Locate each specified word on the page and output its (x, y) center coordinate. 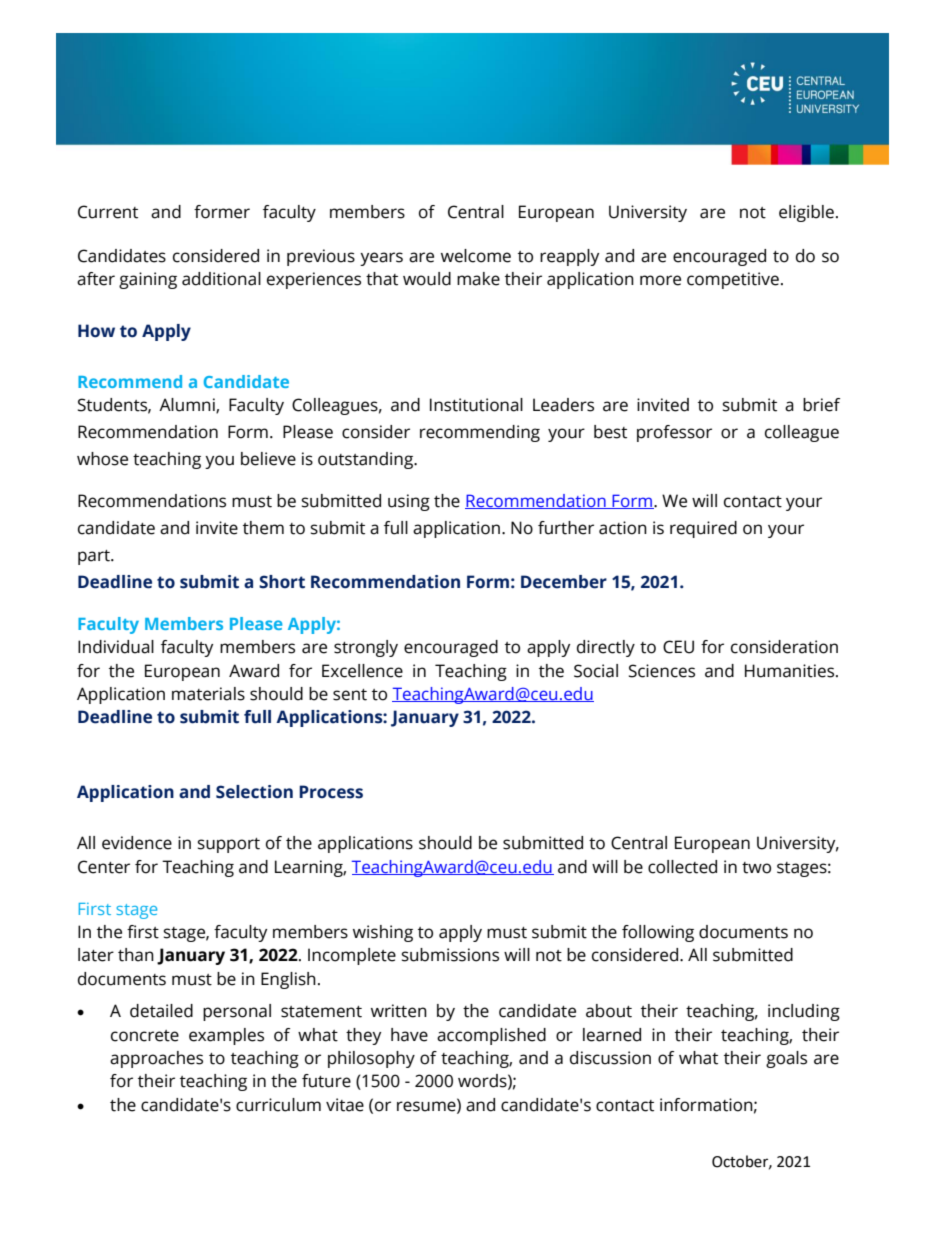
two (756, 868)
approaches (156, 1059)
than (136, 955)
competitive (733, 280)
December (564, 582)
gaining (148, 280)
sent (350, 695)
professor (674, 433)
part (95, 557)
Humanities (791, 671)
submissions (450, 955)
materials (208, 694)
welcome (476, 256)
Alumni (188, 406)
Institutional (476, 405)
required (703, 529)
